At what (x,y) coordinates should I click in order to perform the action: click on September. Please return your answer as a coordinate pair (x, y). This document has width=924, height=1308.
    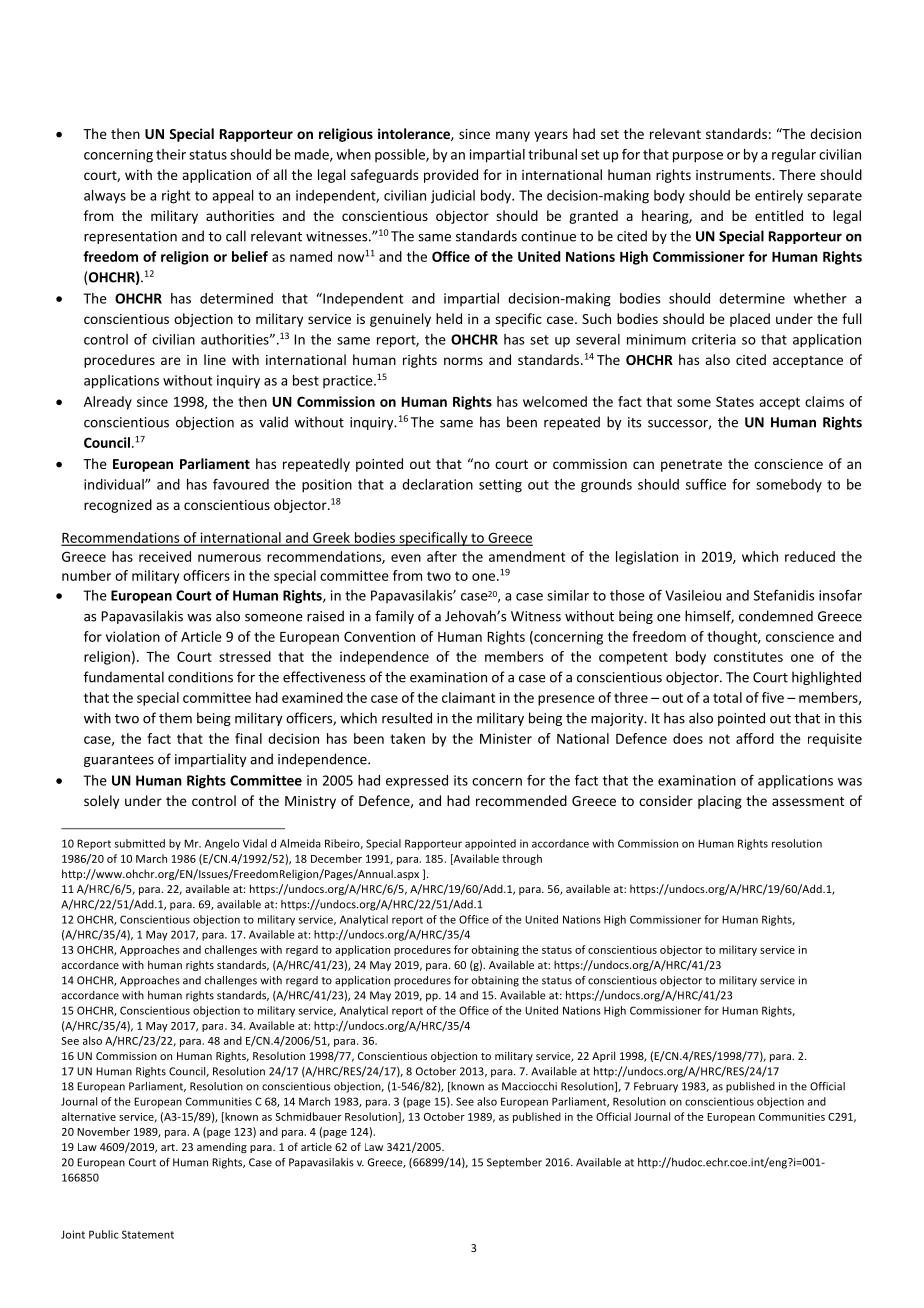
    Looking at the image, I should click on (514, 1163).
